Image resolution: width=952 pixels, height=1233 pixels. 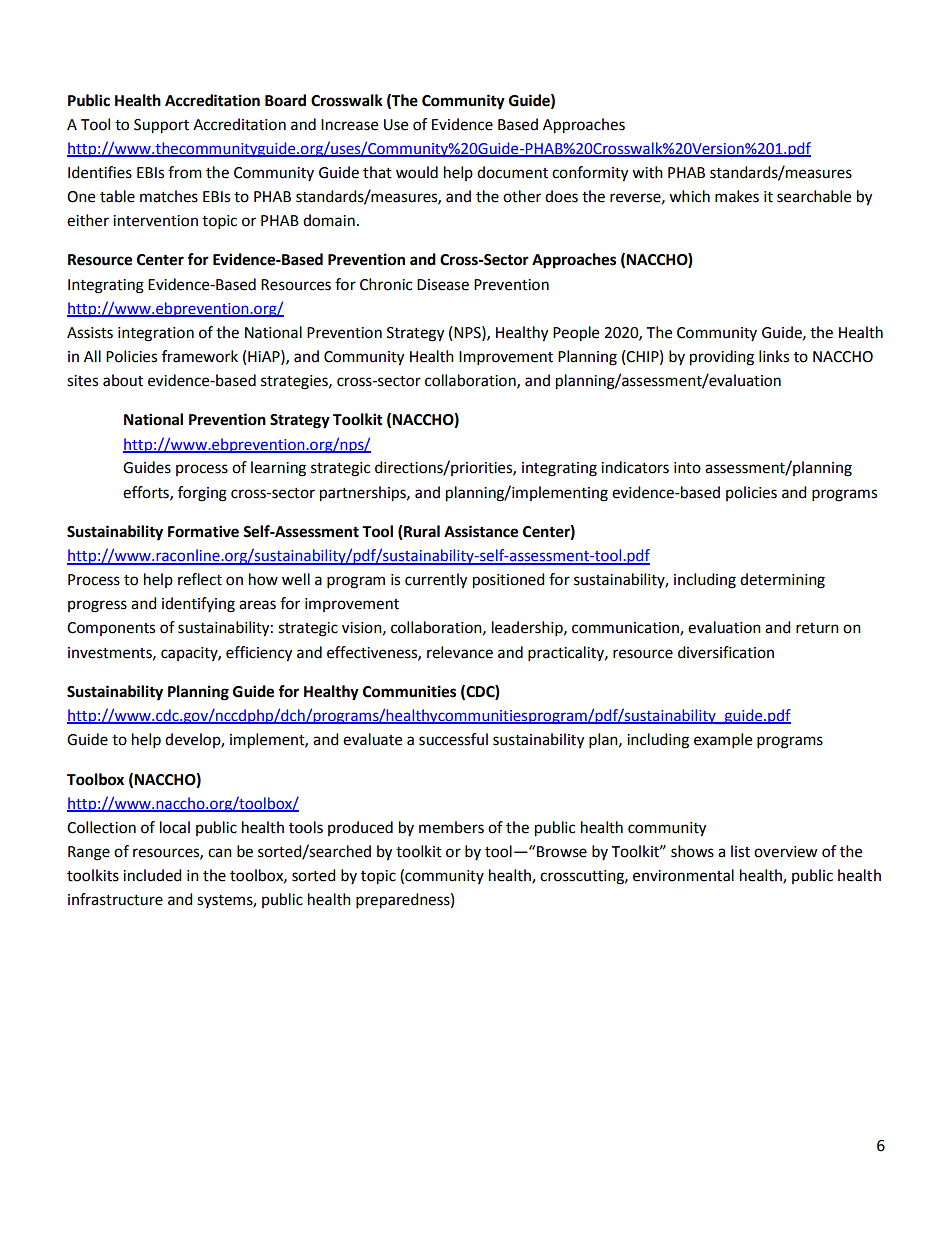 What do you see at coordinates (147, 493) in the screenshot?
I see `efforts` at bounding box center [147, 493].
